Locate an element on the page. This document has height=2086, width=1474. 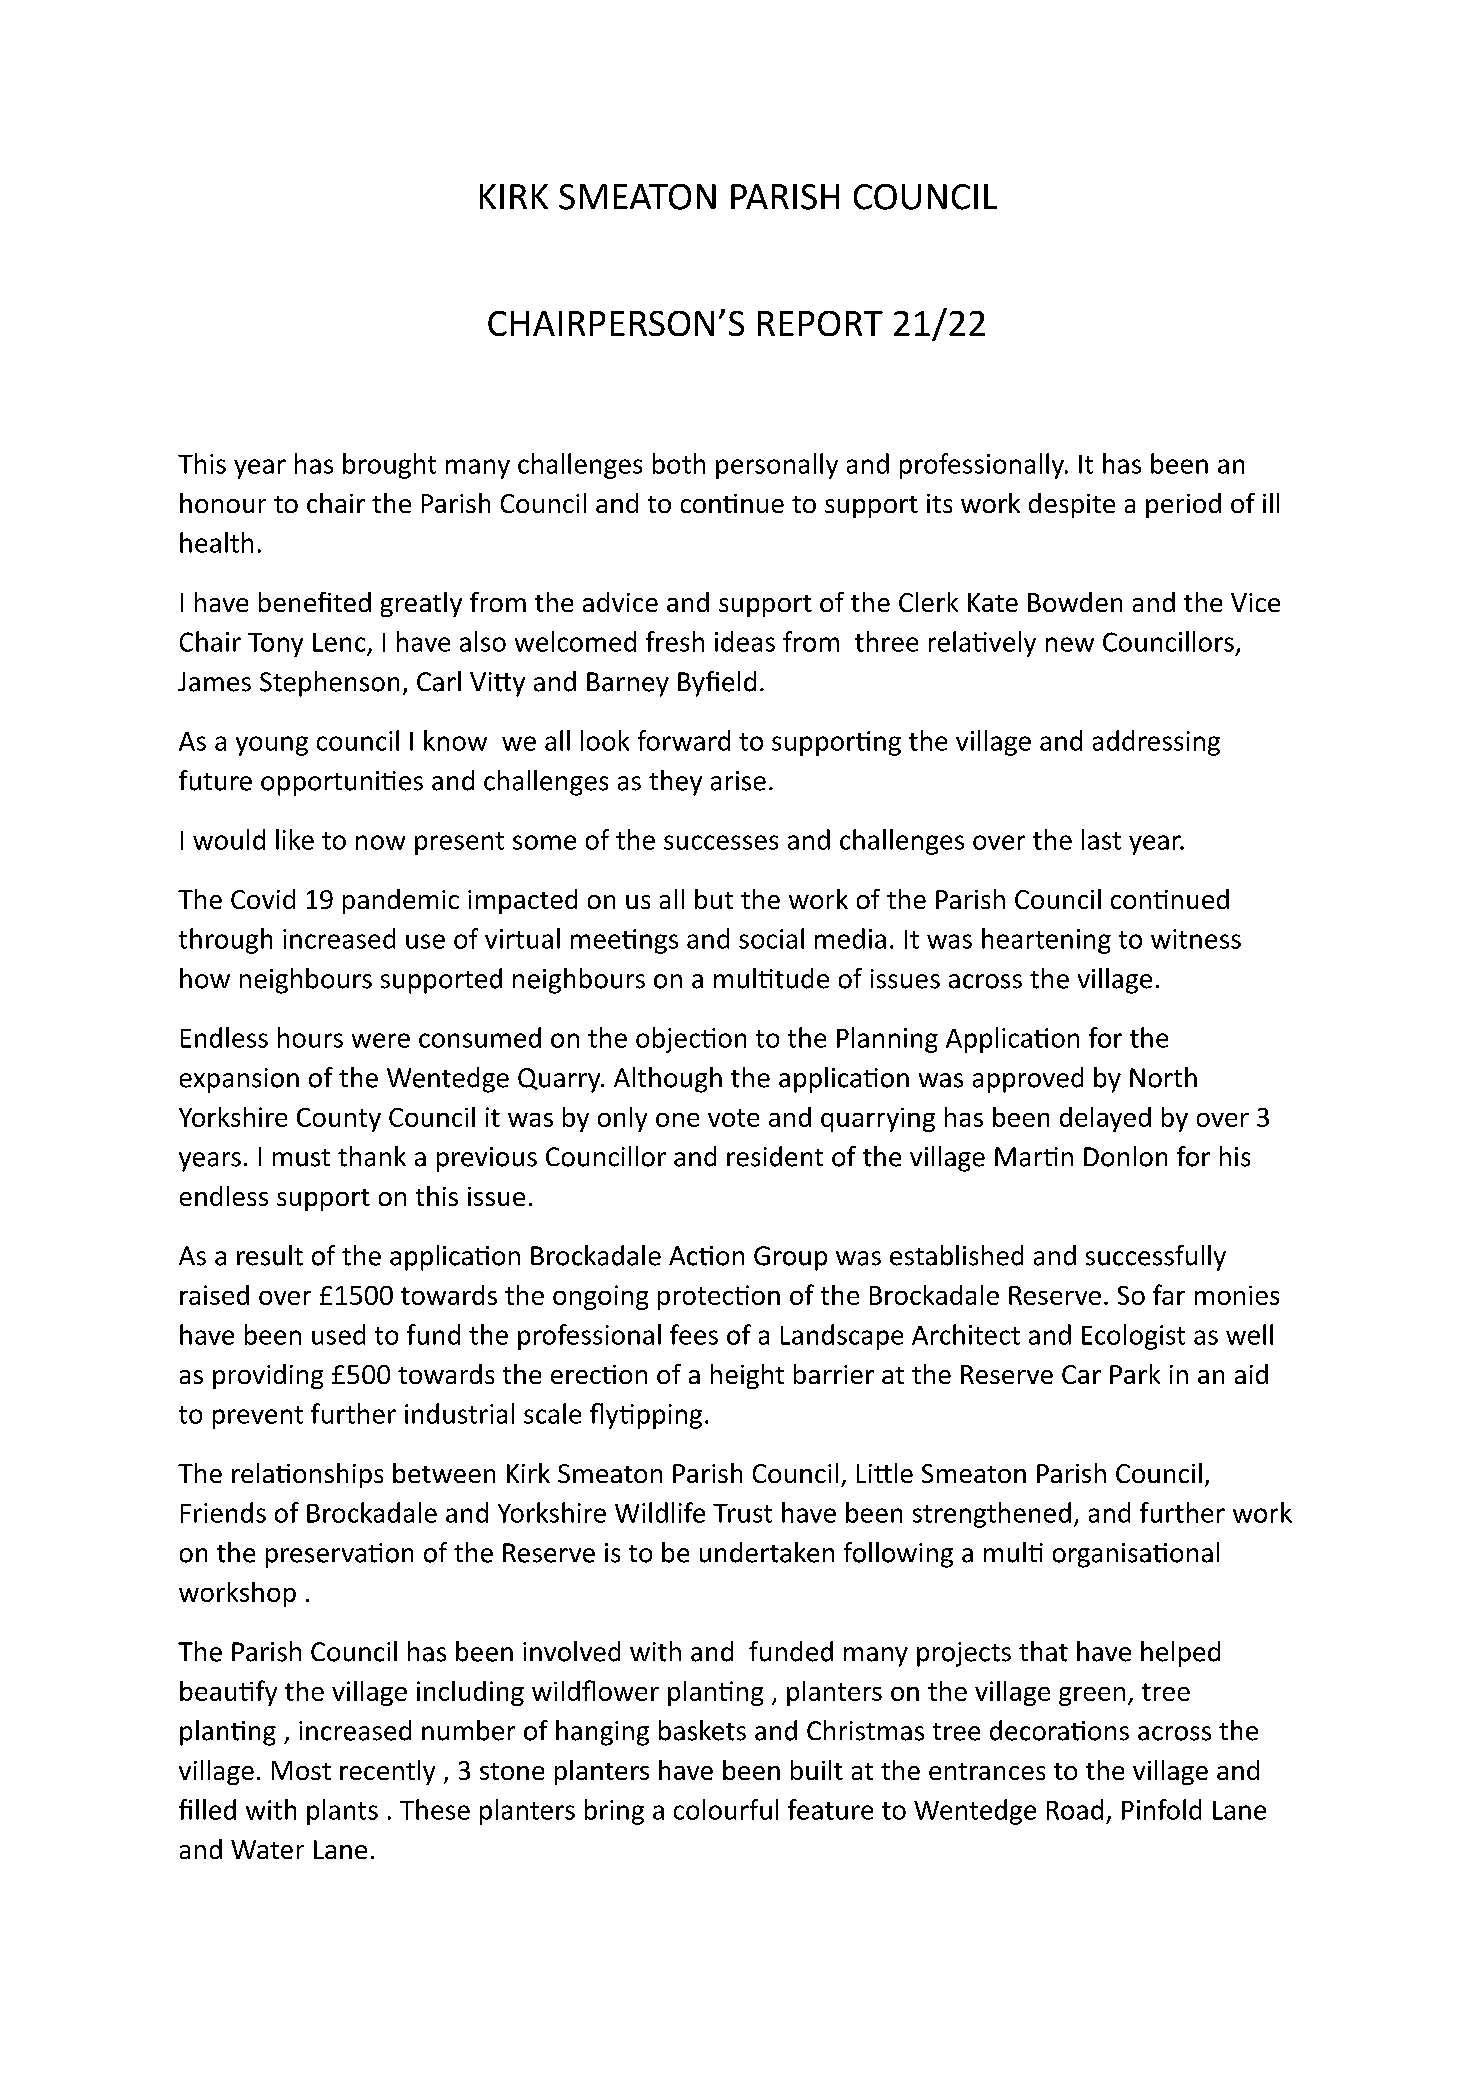
despite is located at coordinates (1072, 505).
